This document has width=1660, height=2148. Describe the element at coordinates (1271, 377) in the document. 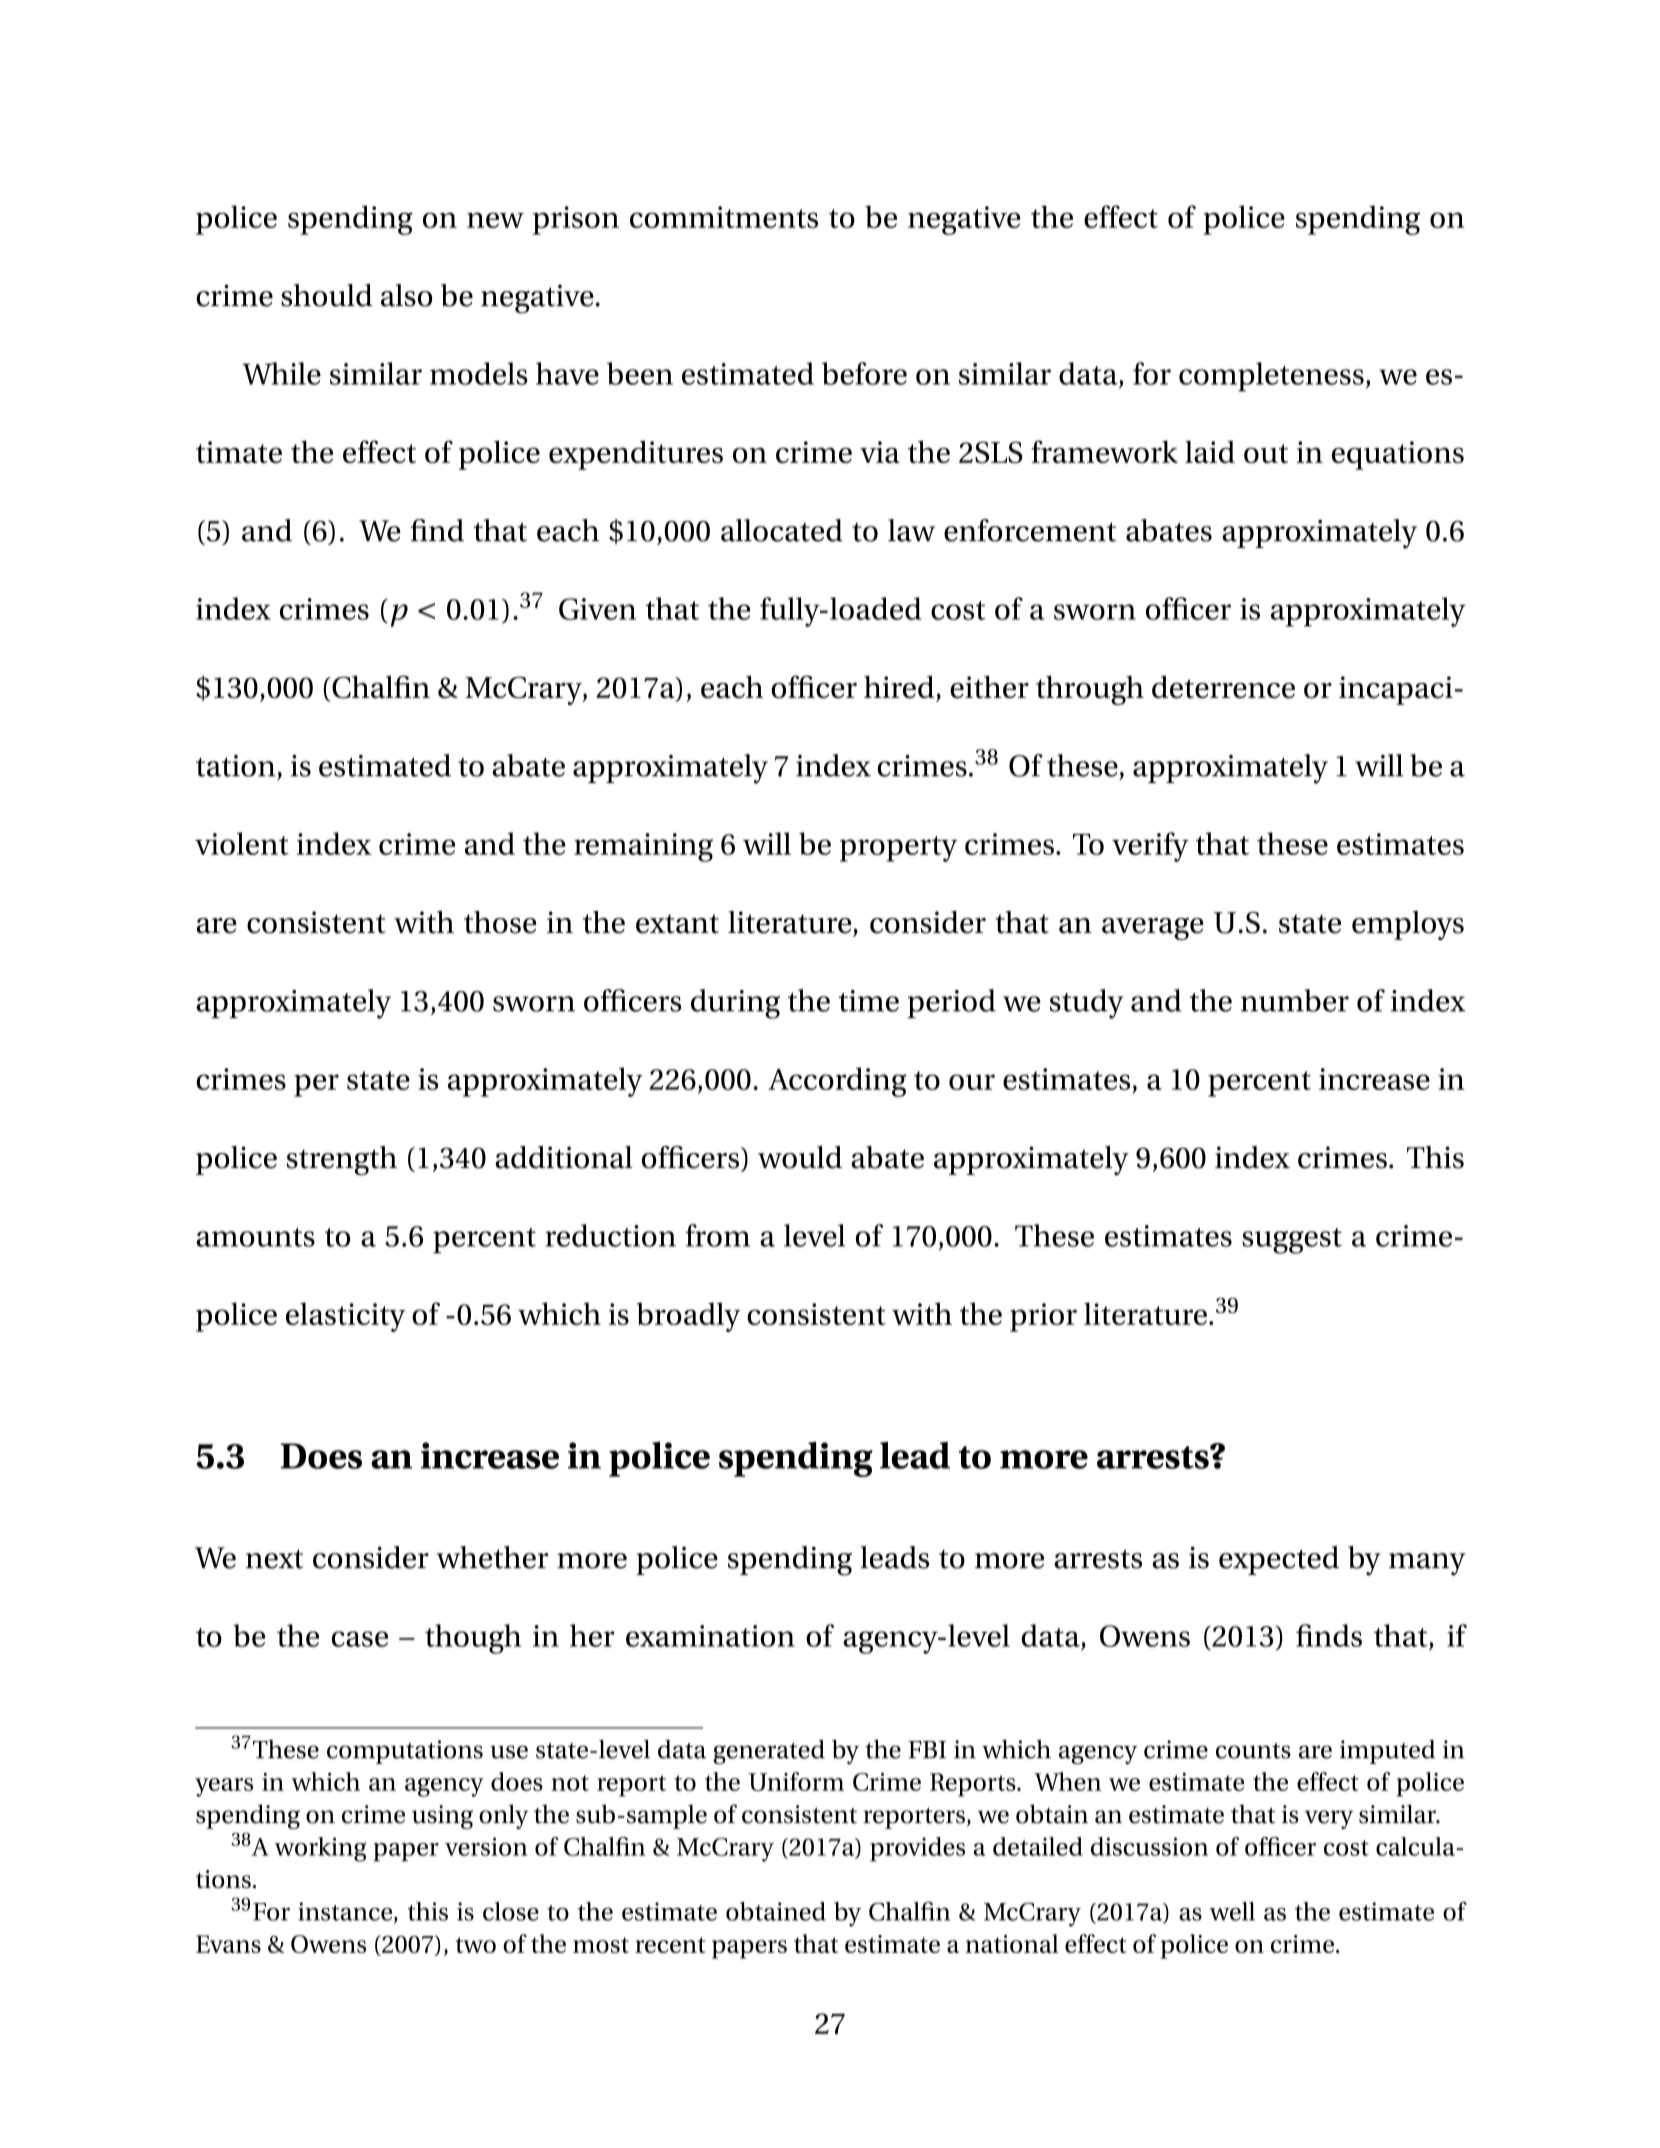

I see `completeness` at that location.
